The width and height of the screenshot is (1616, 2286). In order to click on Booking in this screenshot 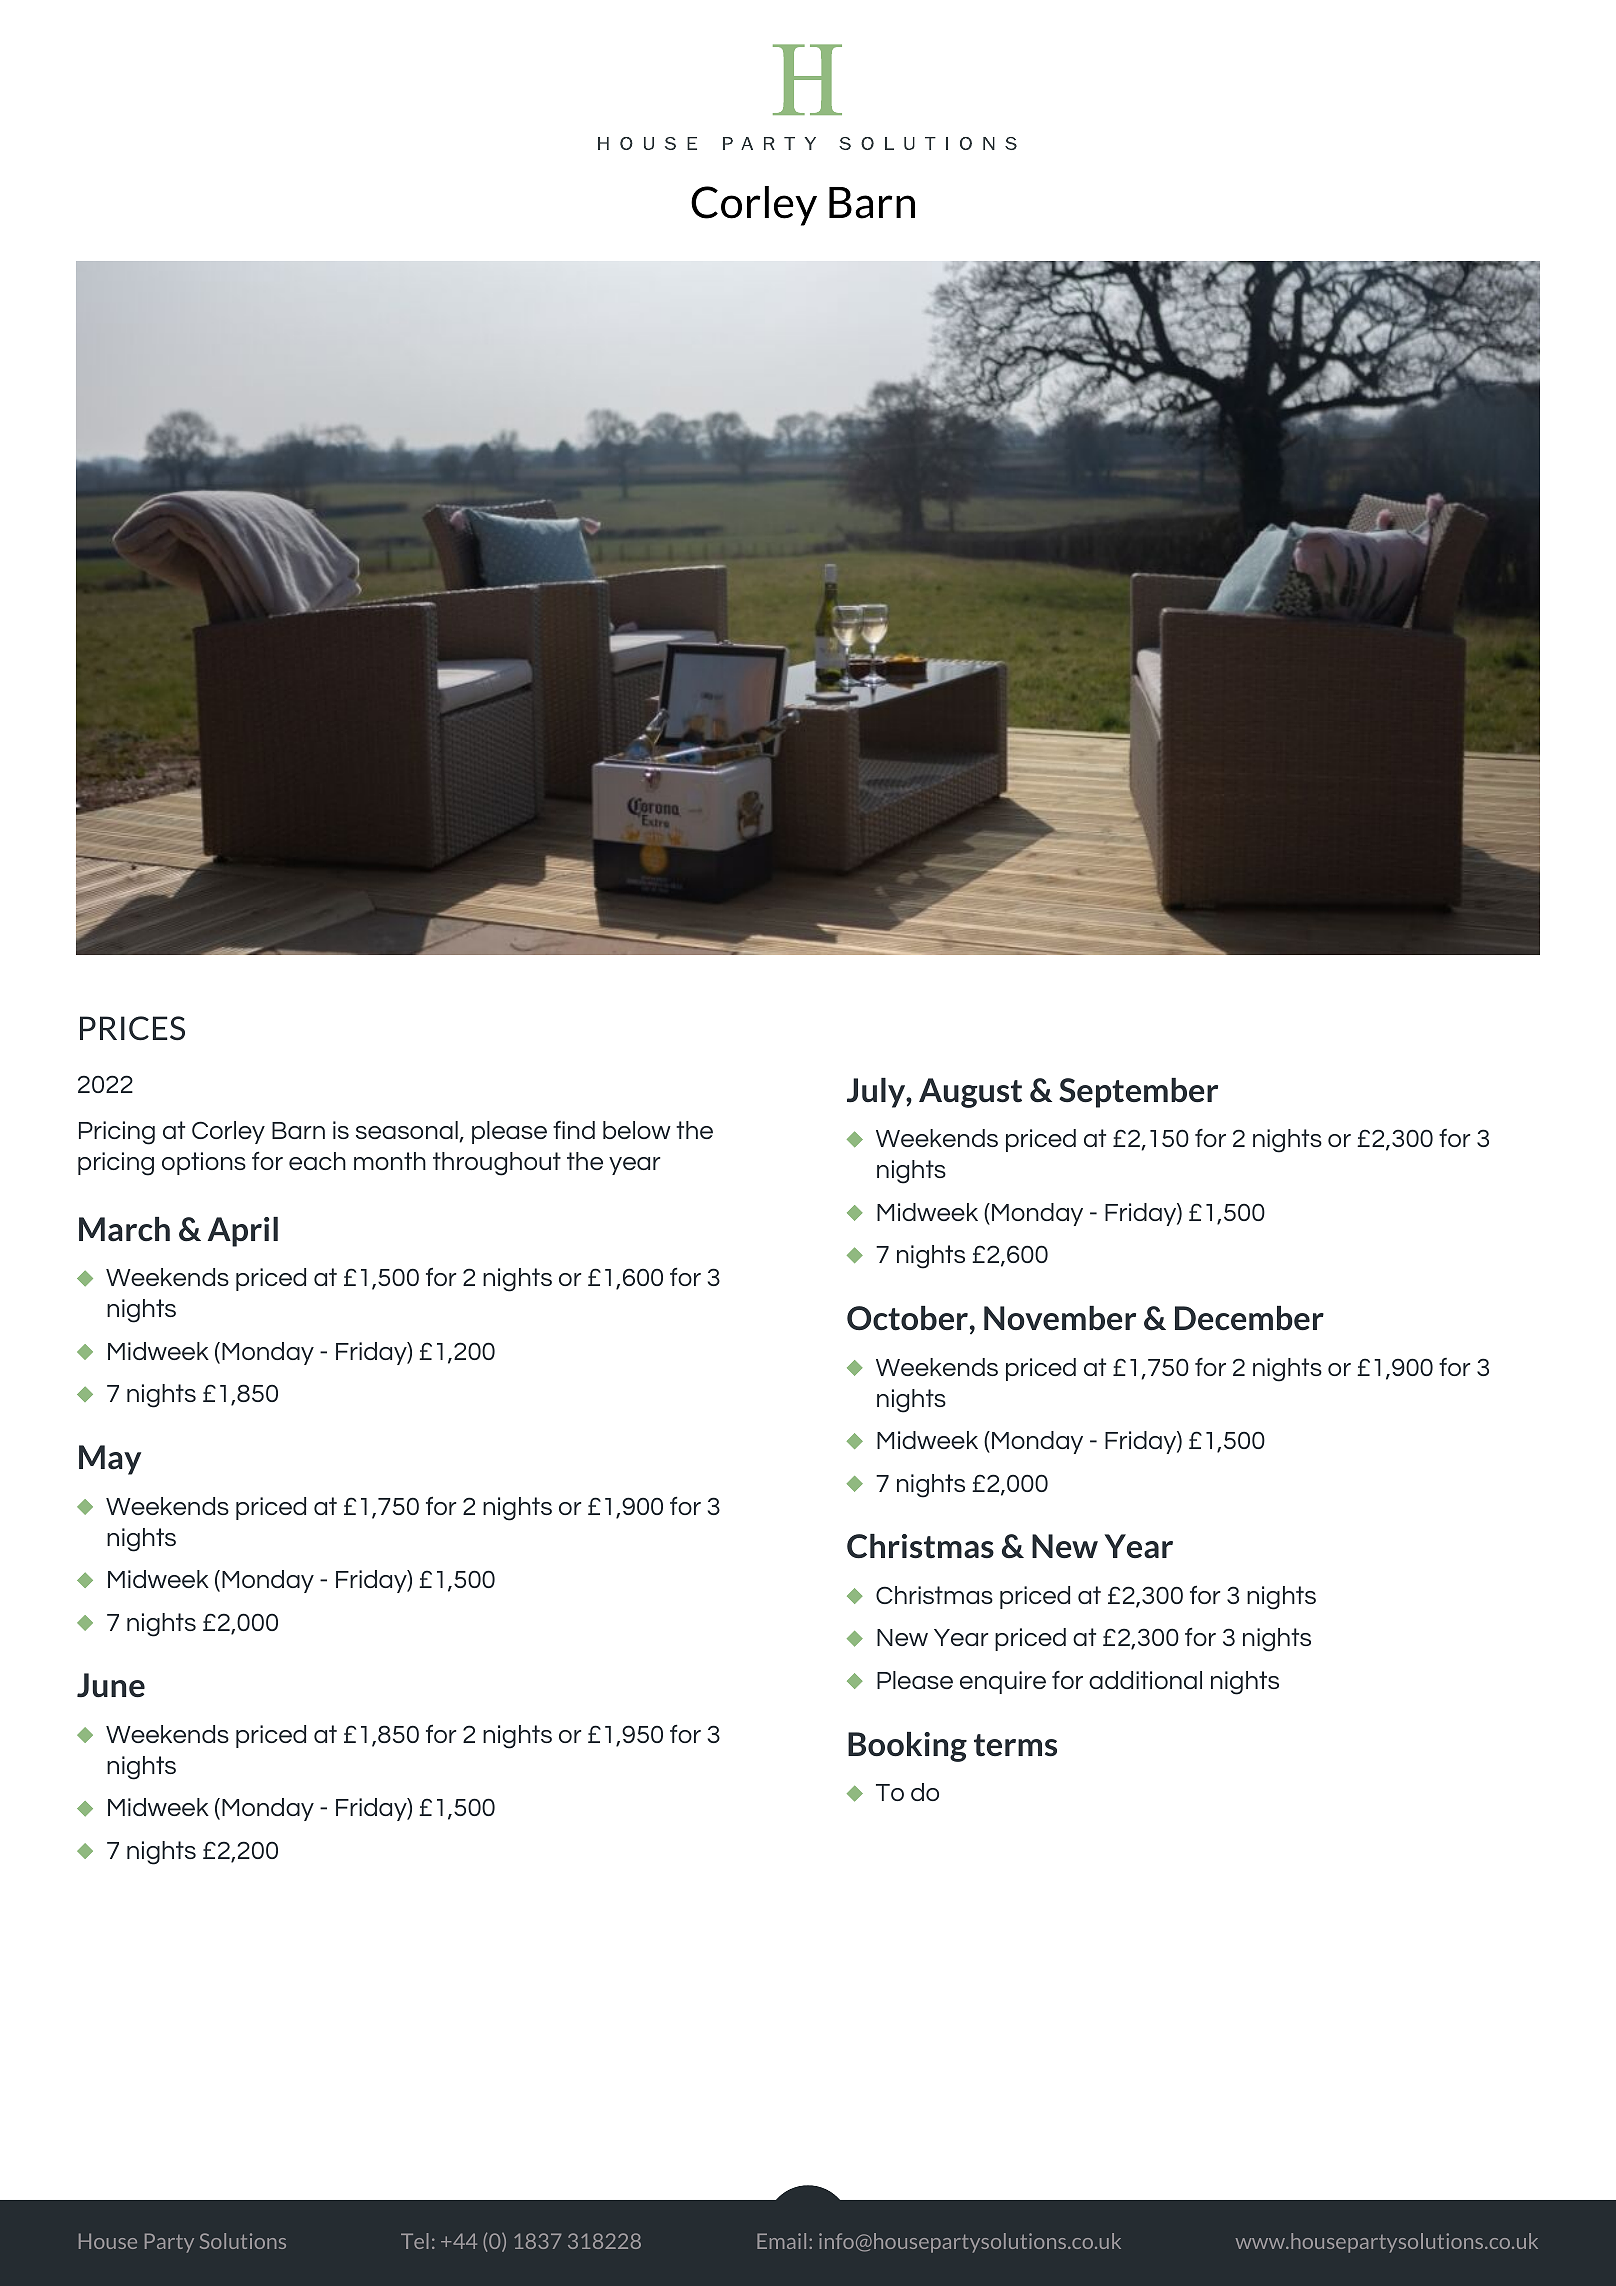, I will do `click(907, 1747)`.
